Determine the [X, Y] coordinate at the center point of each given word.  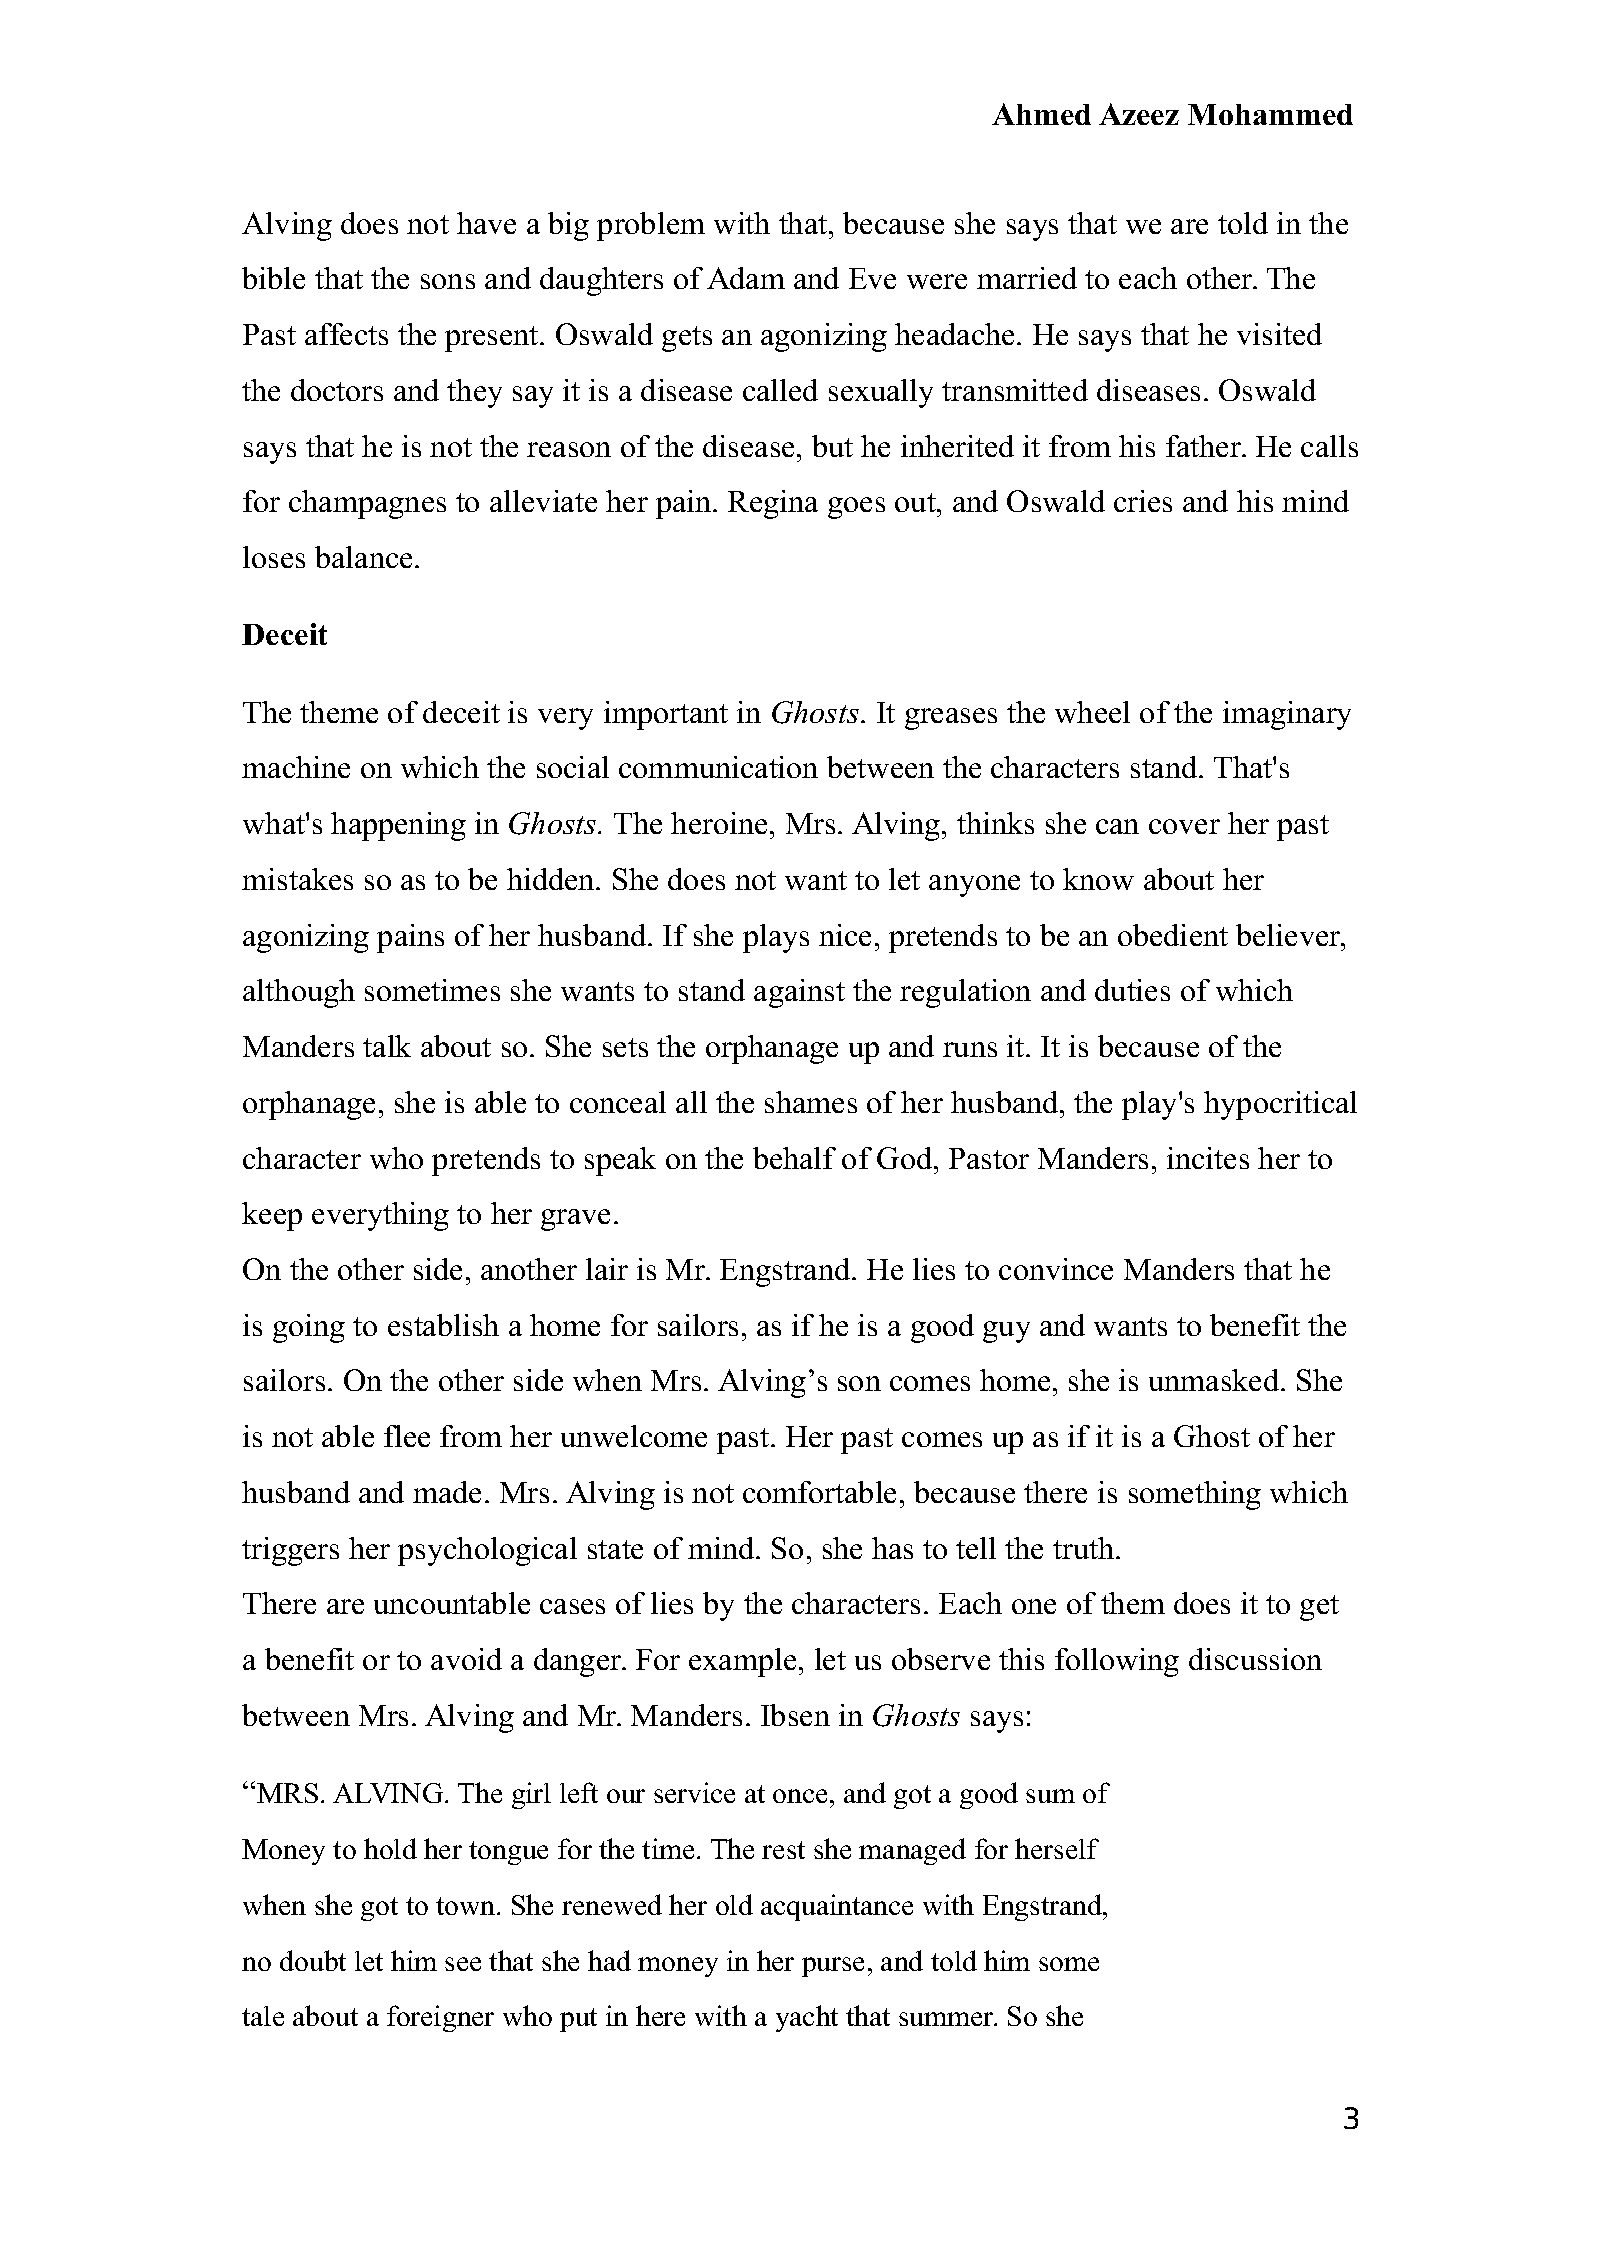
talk [387, 1046]
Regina [773, 504]
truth [1085, 1548]
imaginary [1287, 715]
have [486, 223]
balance [363, 557]
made [447, 1492]
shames [811, 1102]
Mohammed [1270, 114]
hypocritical [1280, 1105]
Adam [746, 278]
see [463, 1964]
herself [1057, 1848]
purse [833, 1967]
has [892, 1548]
